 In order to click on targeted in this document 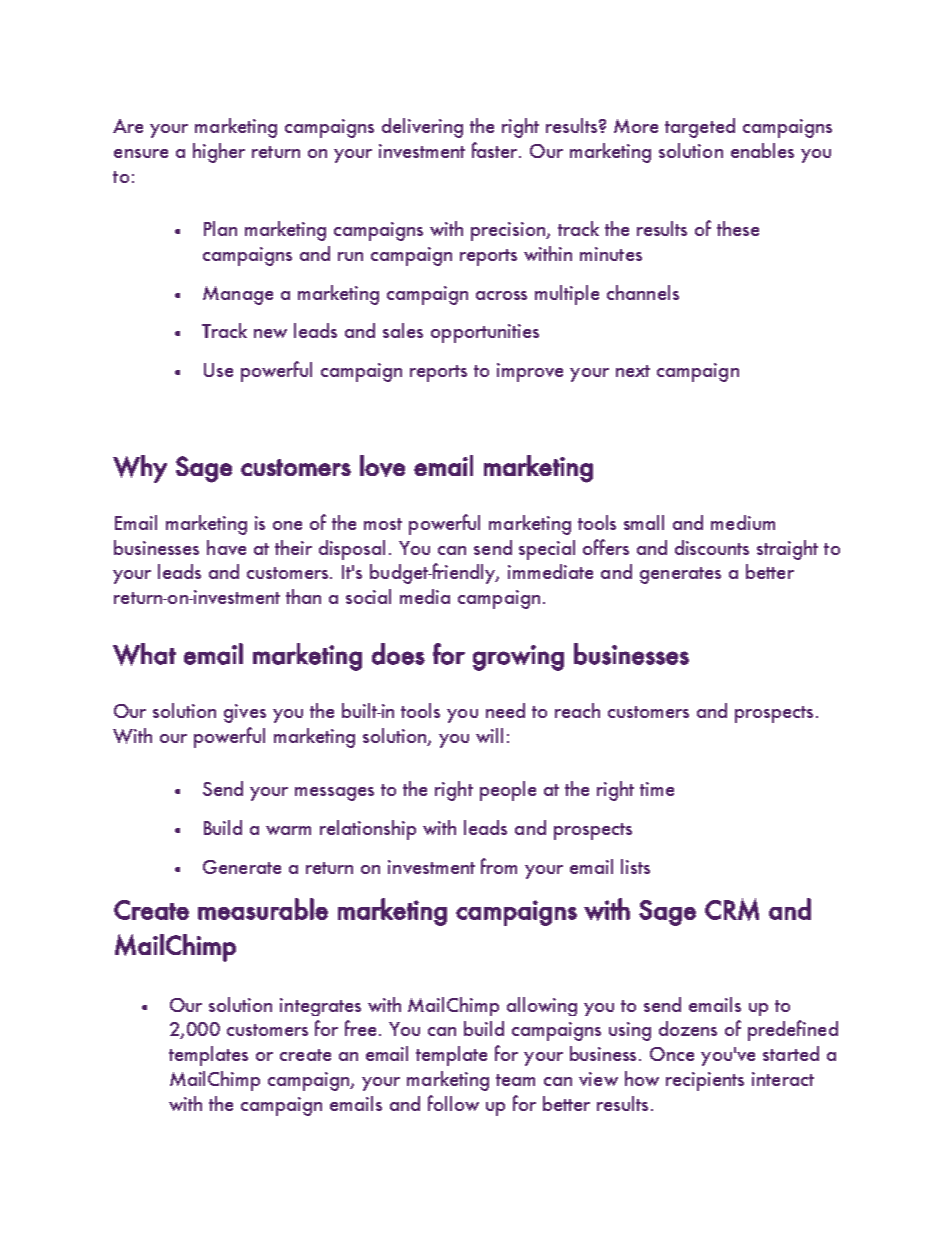, I will do `click(700, 128)`.
